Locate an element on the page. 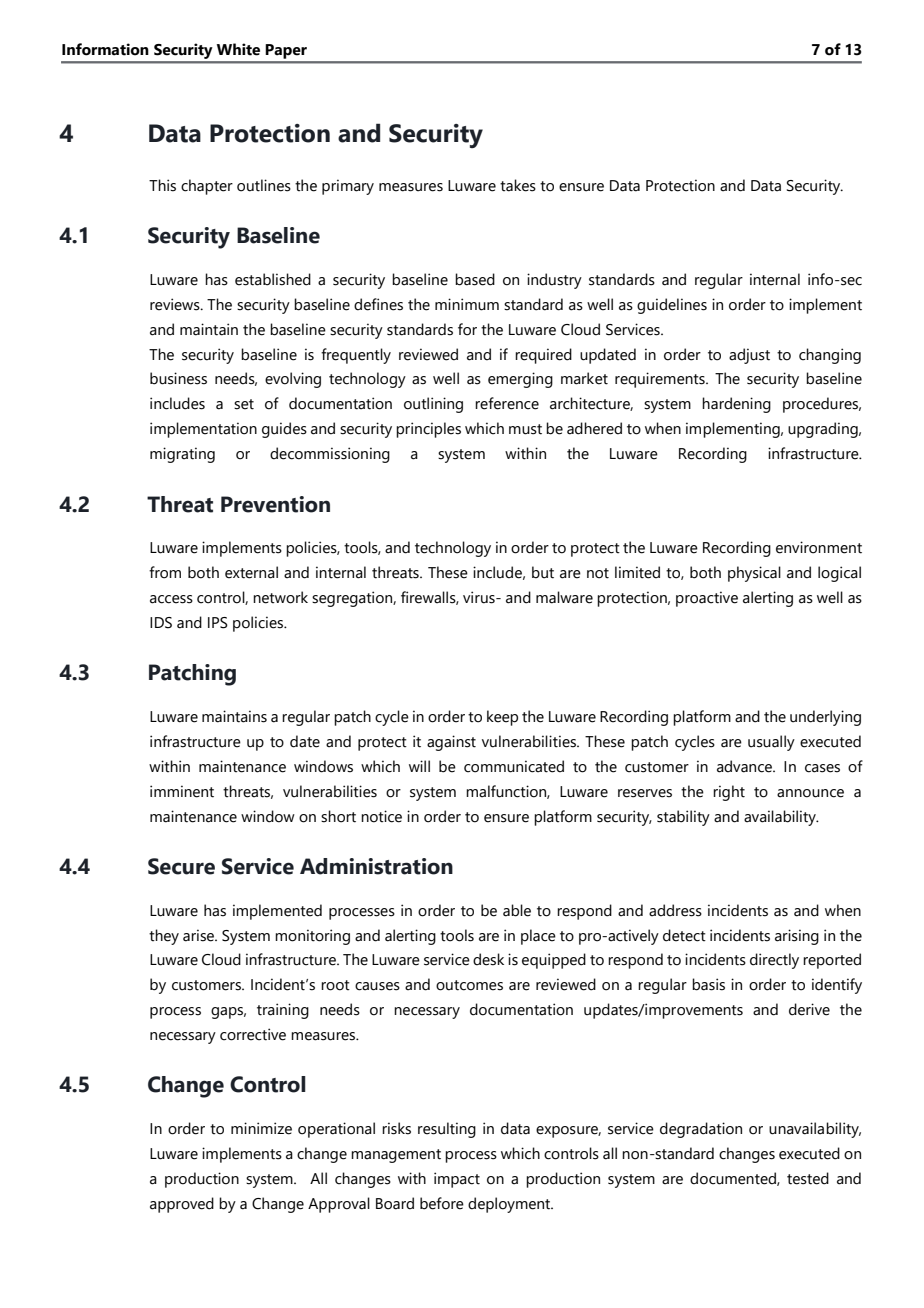 This image has height=1308, width=924. tested is located at coordinates (808, 1178).
